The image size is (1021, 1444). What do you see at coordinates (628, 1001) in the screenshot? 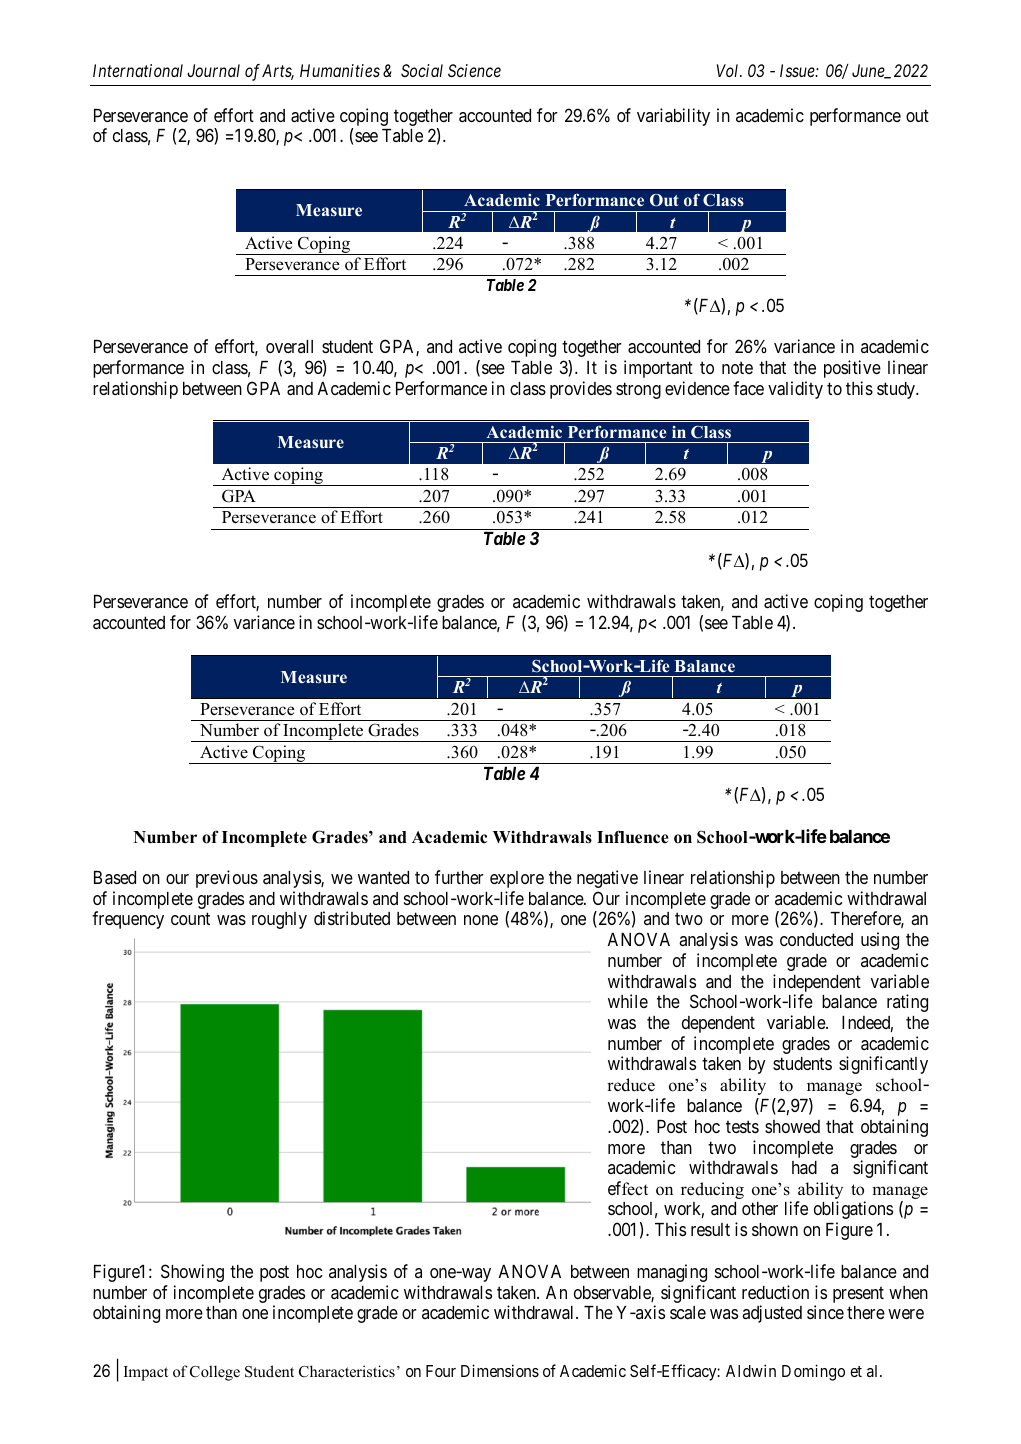
I see `while` at bounding box center [628, 1001].
